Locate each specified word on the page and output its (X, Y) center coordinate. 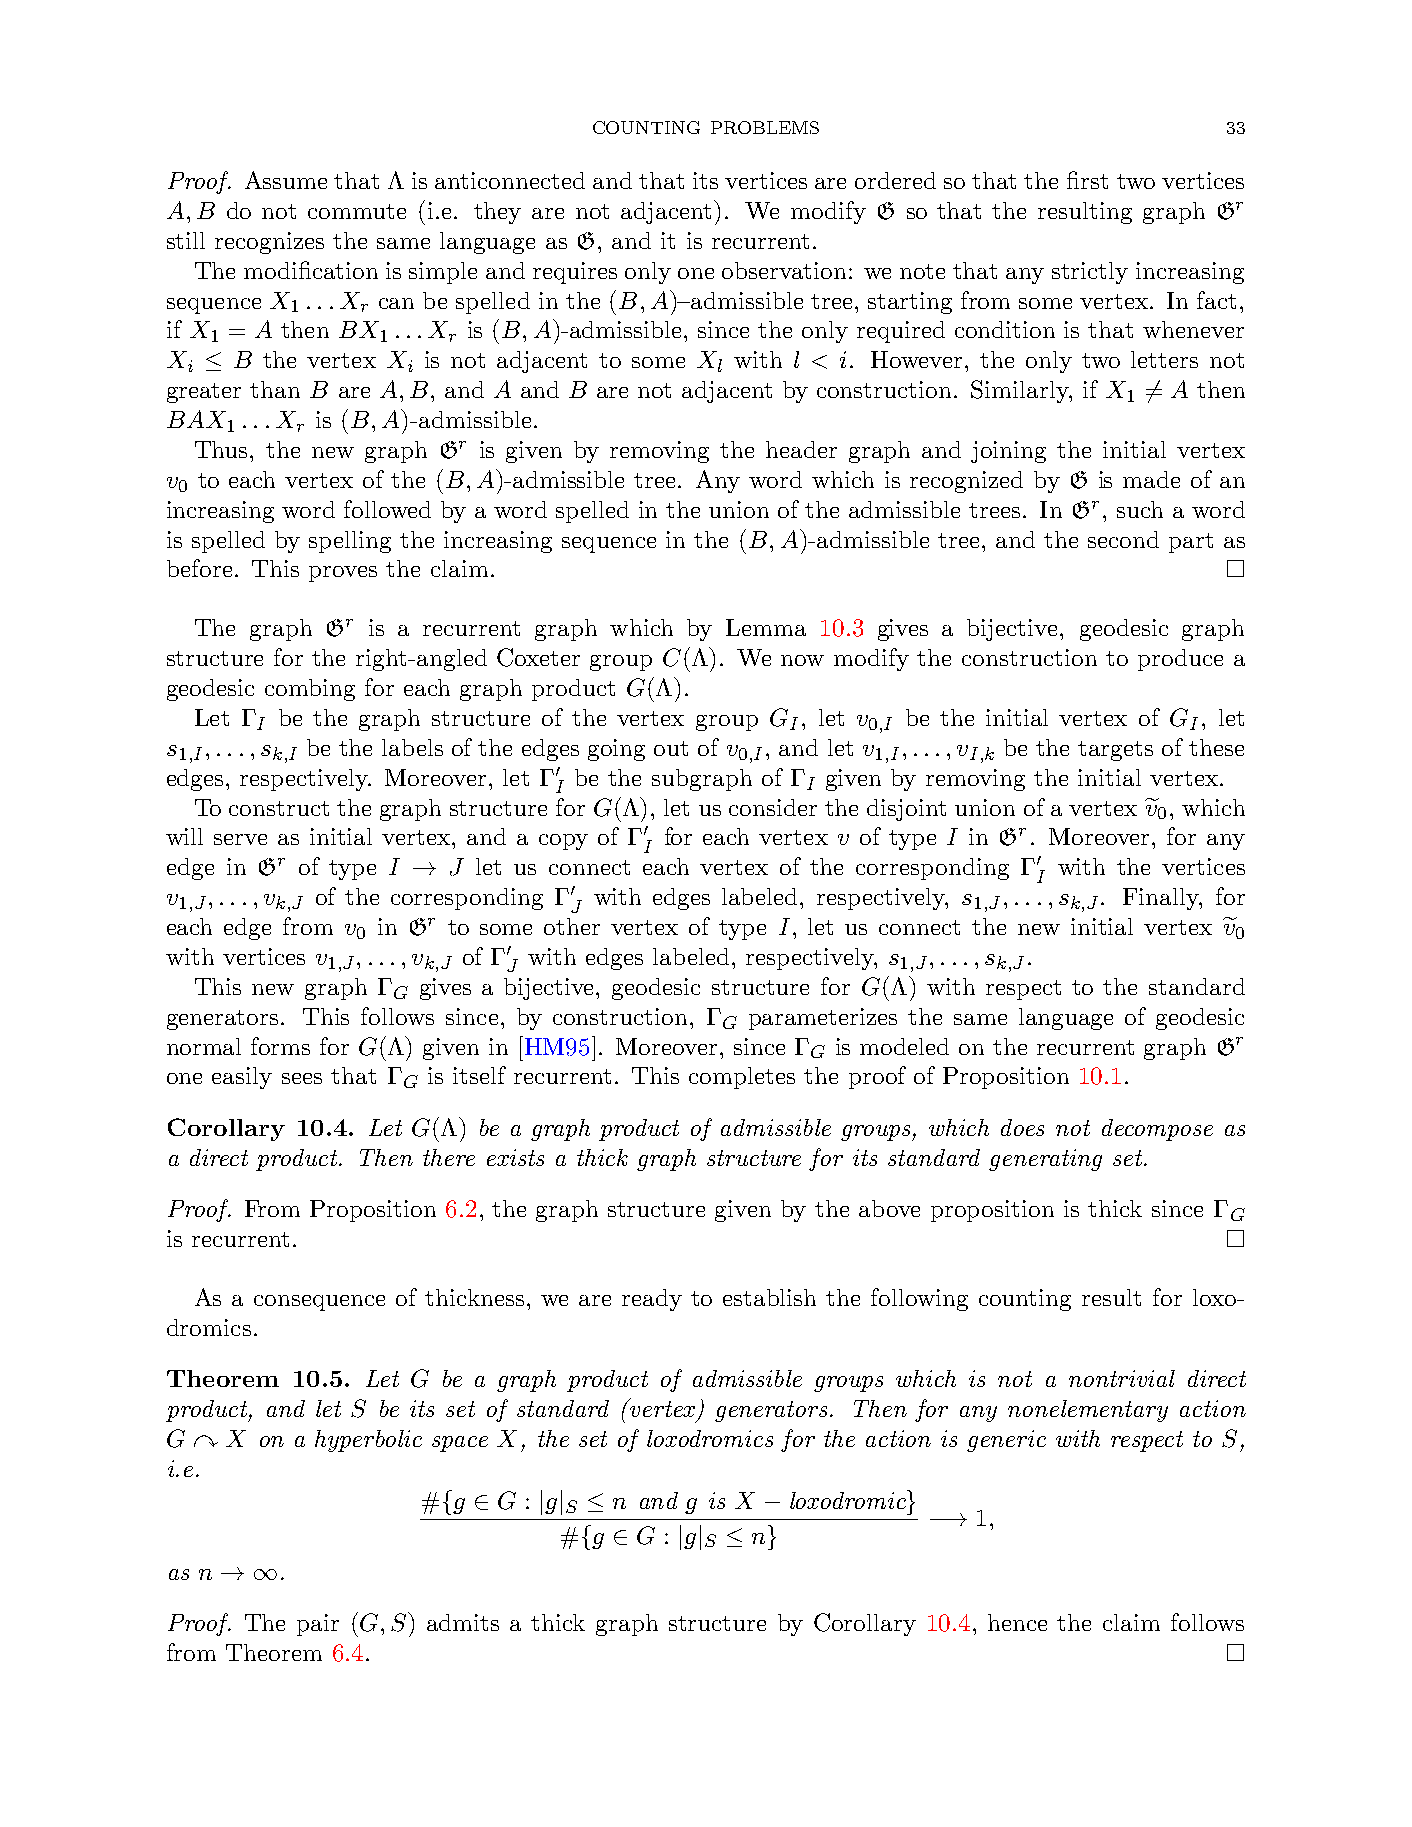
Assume (286, 180)
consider (773, 807)
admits (463, 1622)
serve (240, 839)
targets (1115, 751)
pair (318, 1625)
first (1087, 180)
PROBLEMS (765, 127)
